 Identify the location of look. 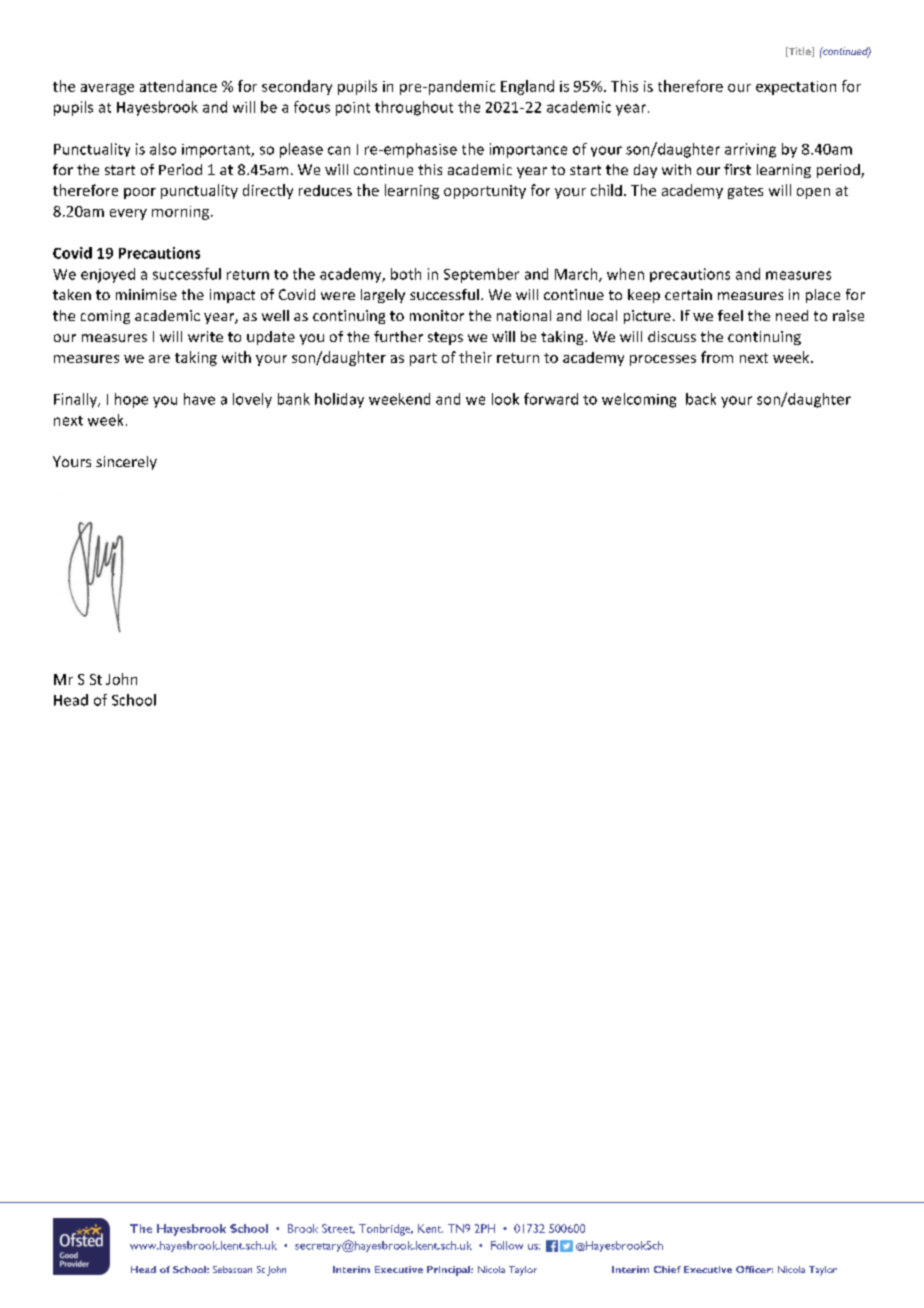
(505, 399).
